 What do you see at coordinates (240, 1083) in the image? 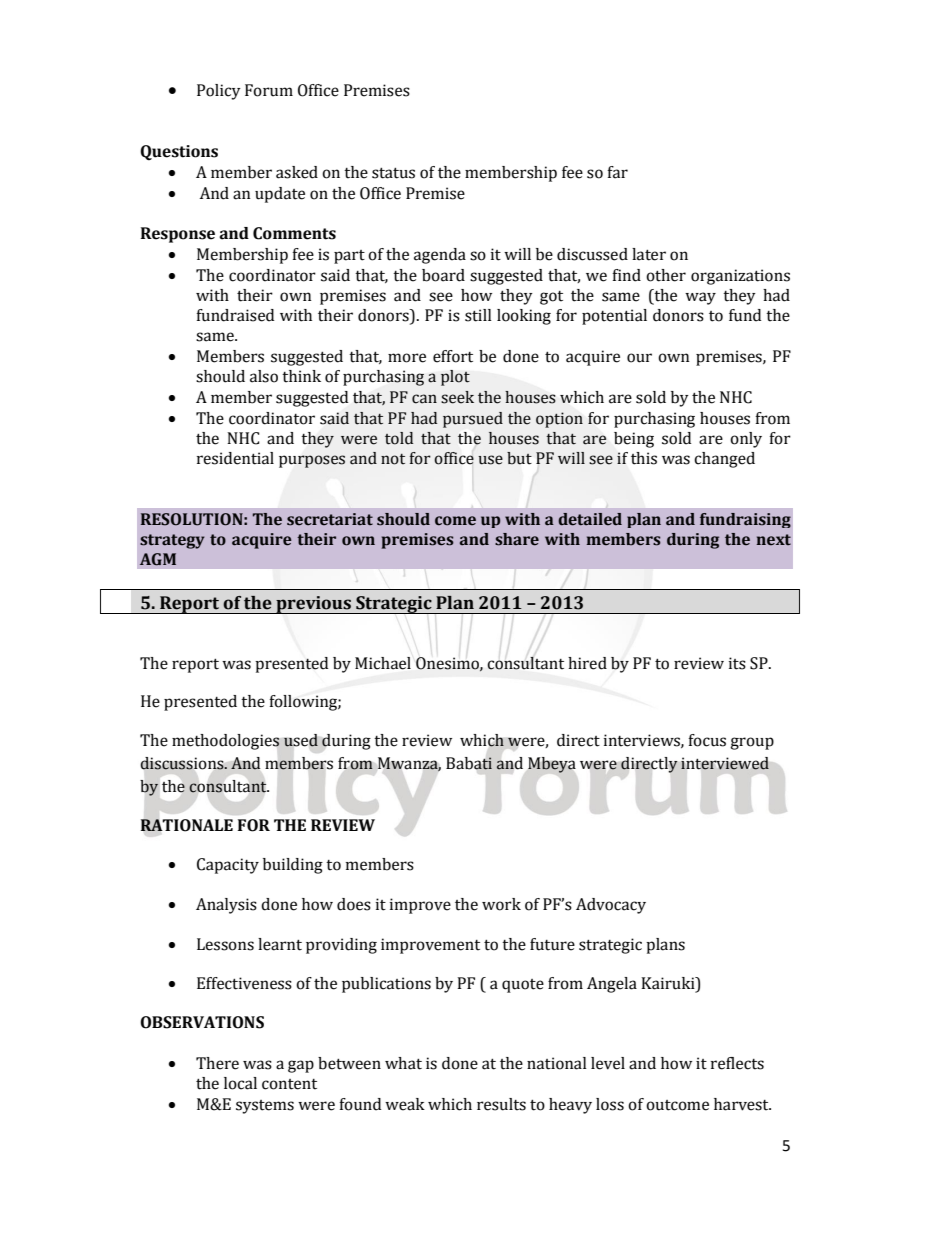
I see `local` at bounding box center [240, 1083].
